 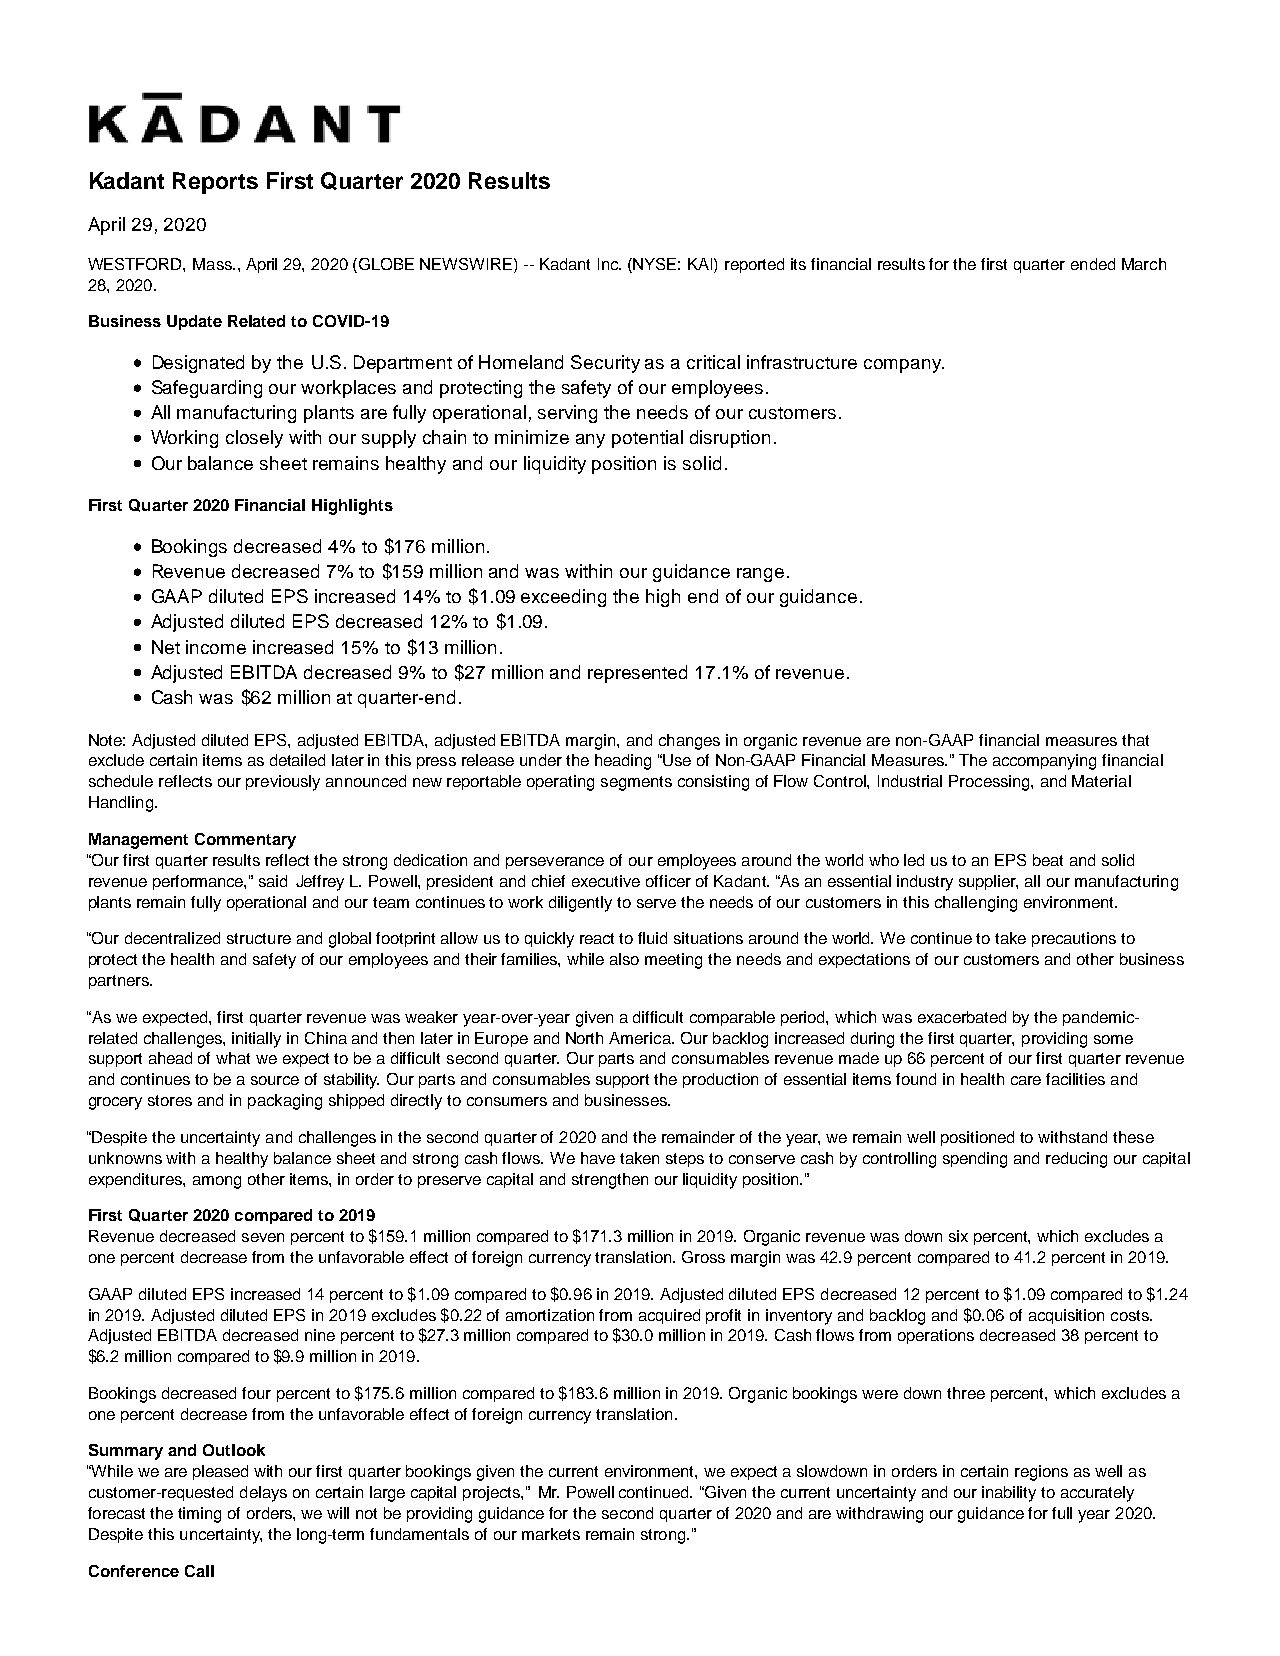 I want to click on inability, so click(x=1009, y=1494).
